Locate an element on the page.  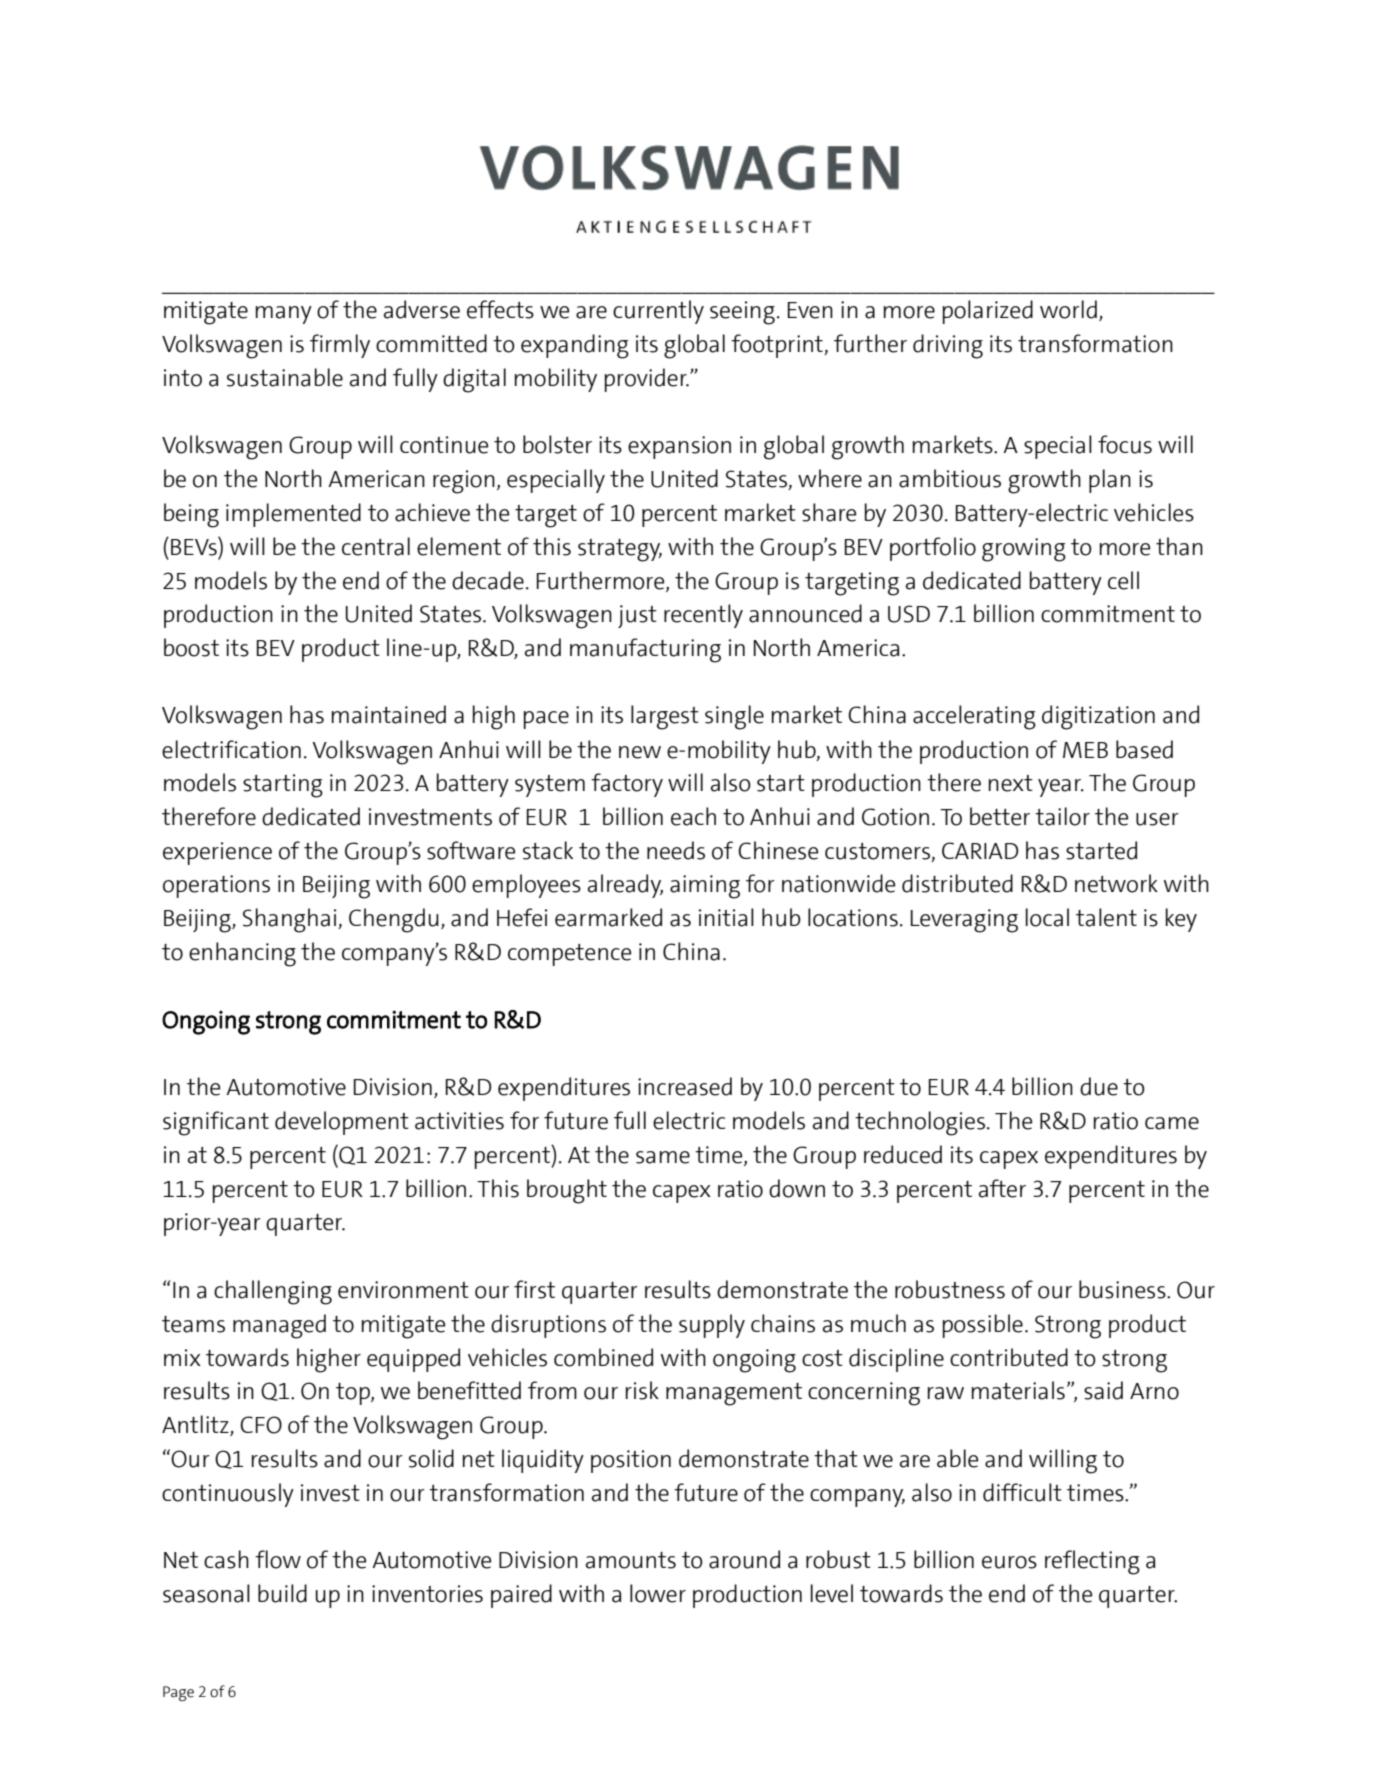
supply is located at coordinates (712, 1326).
